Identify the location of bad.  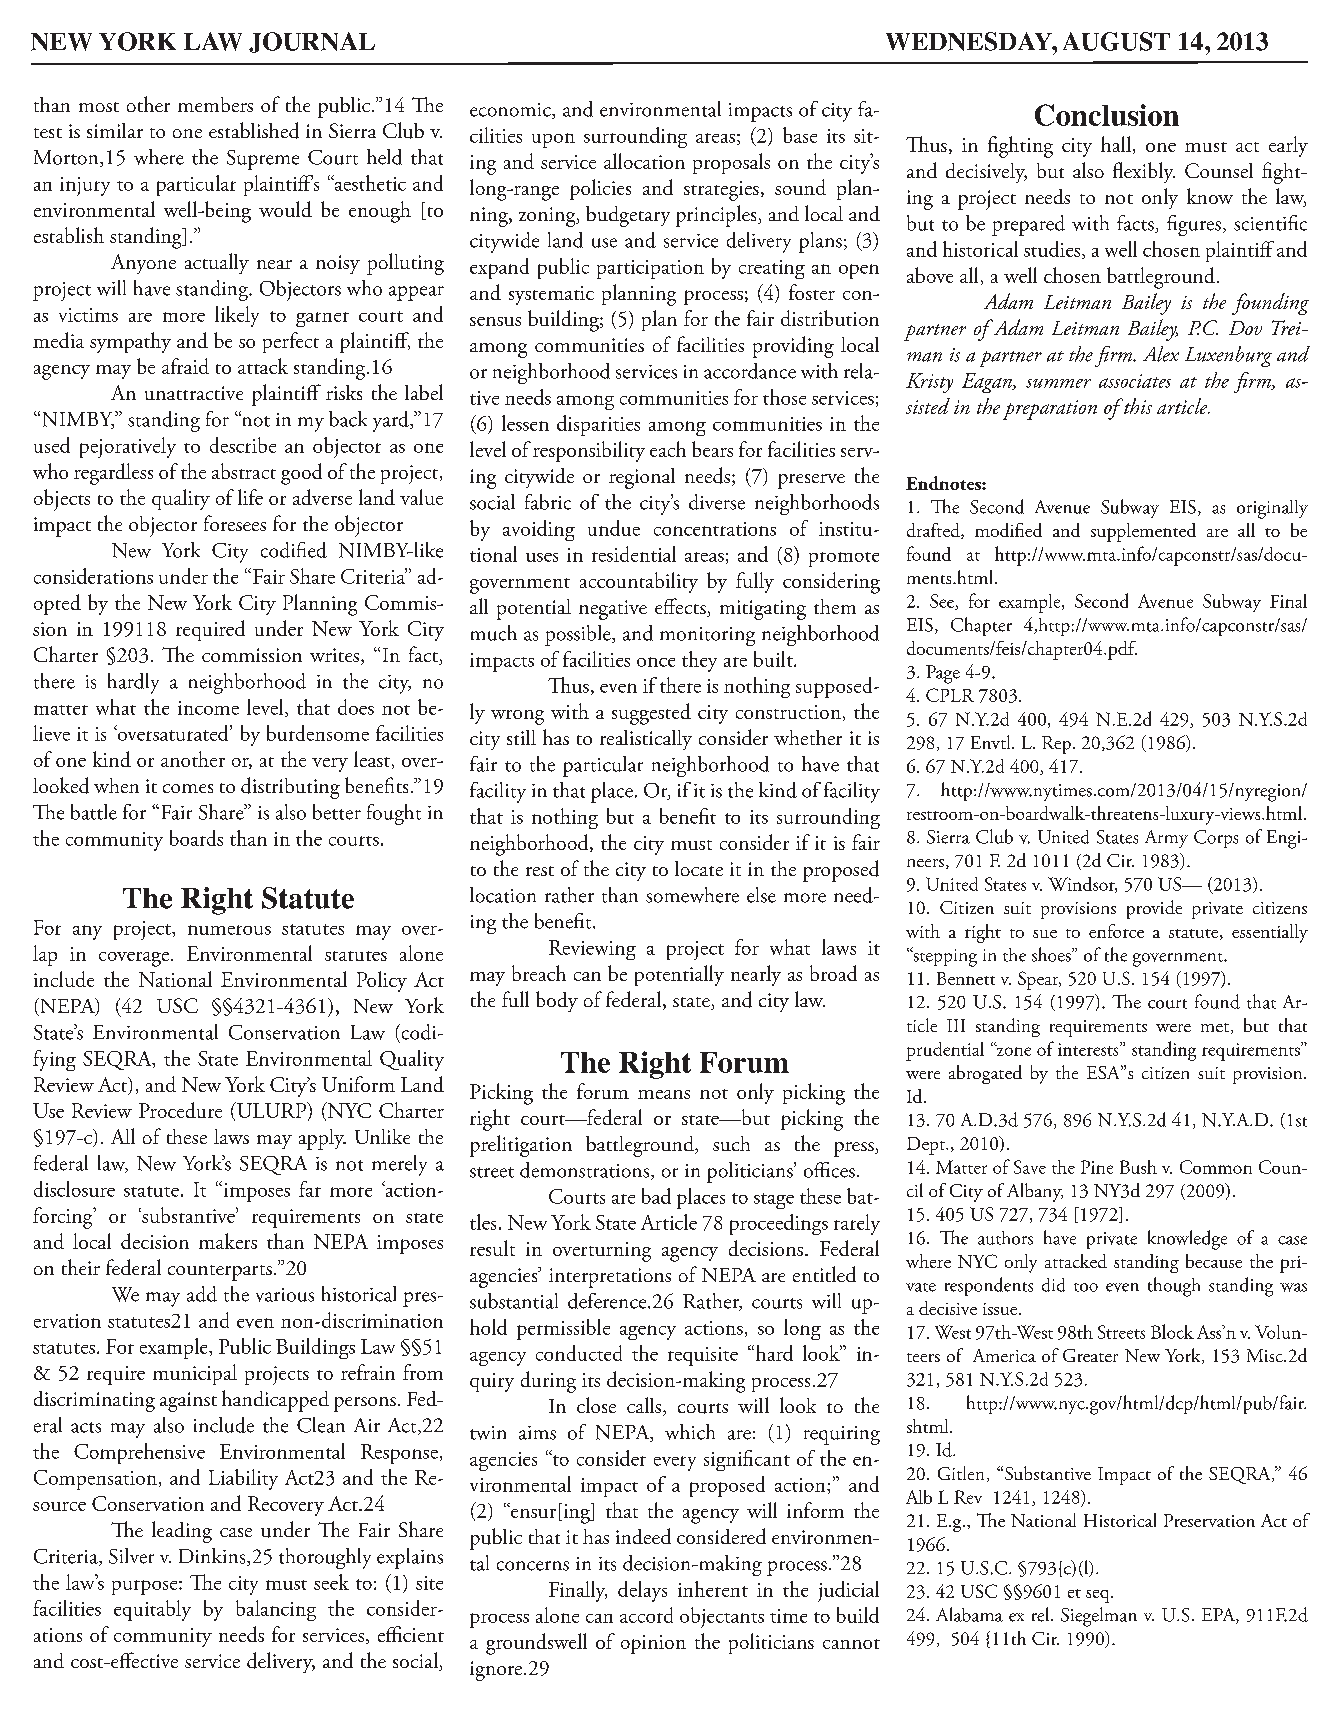
(656, 1196).
